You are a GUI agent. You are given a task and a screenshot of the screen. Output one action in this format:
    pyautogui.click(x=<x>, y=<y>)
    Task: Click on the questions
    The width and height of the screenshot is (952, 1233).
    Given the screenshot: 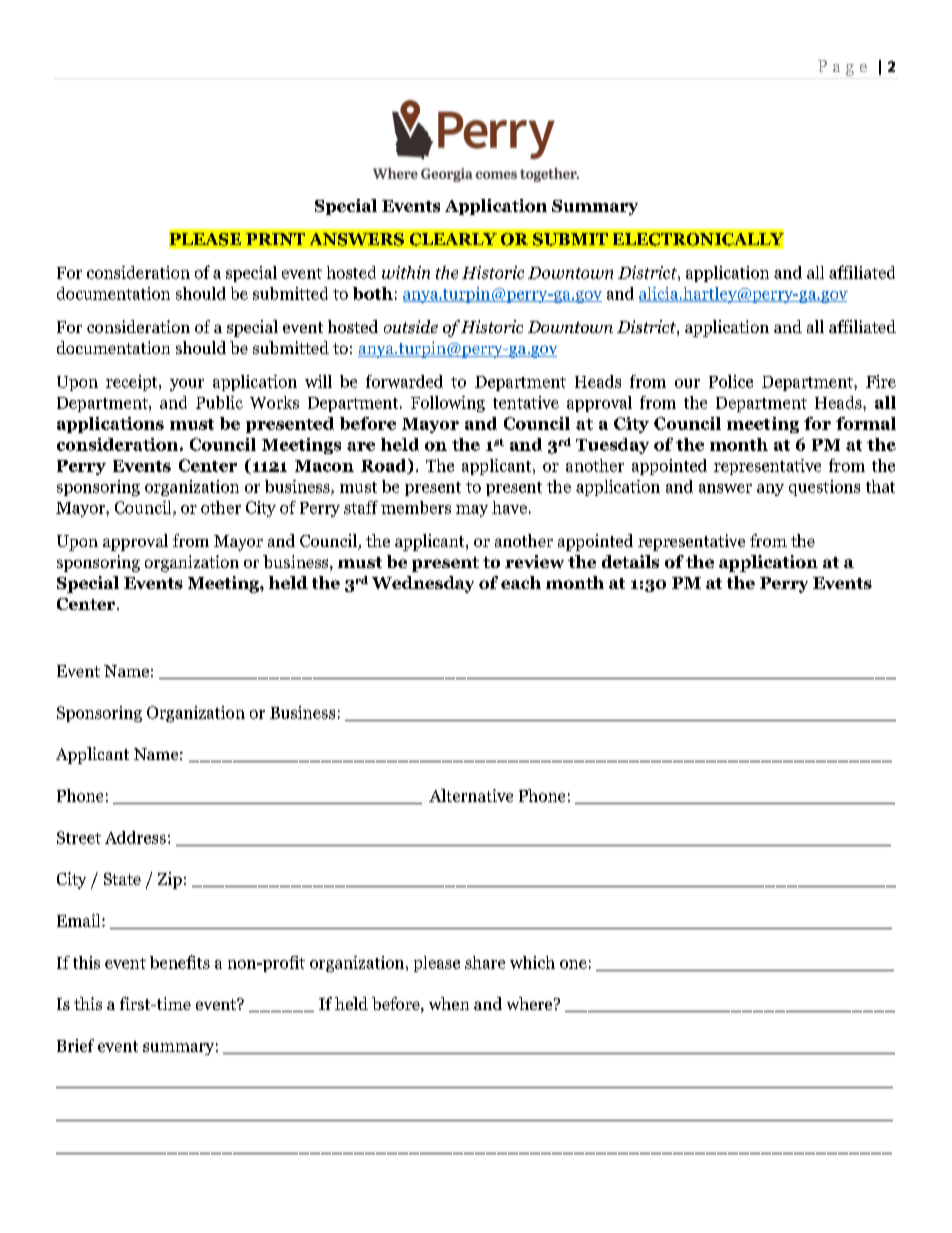 What is the action you would take?
    pyautogui.click(x=824, y=488)
